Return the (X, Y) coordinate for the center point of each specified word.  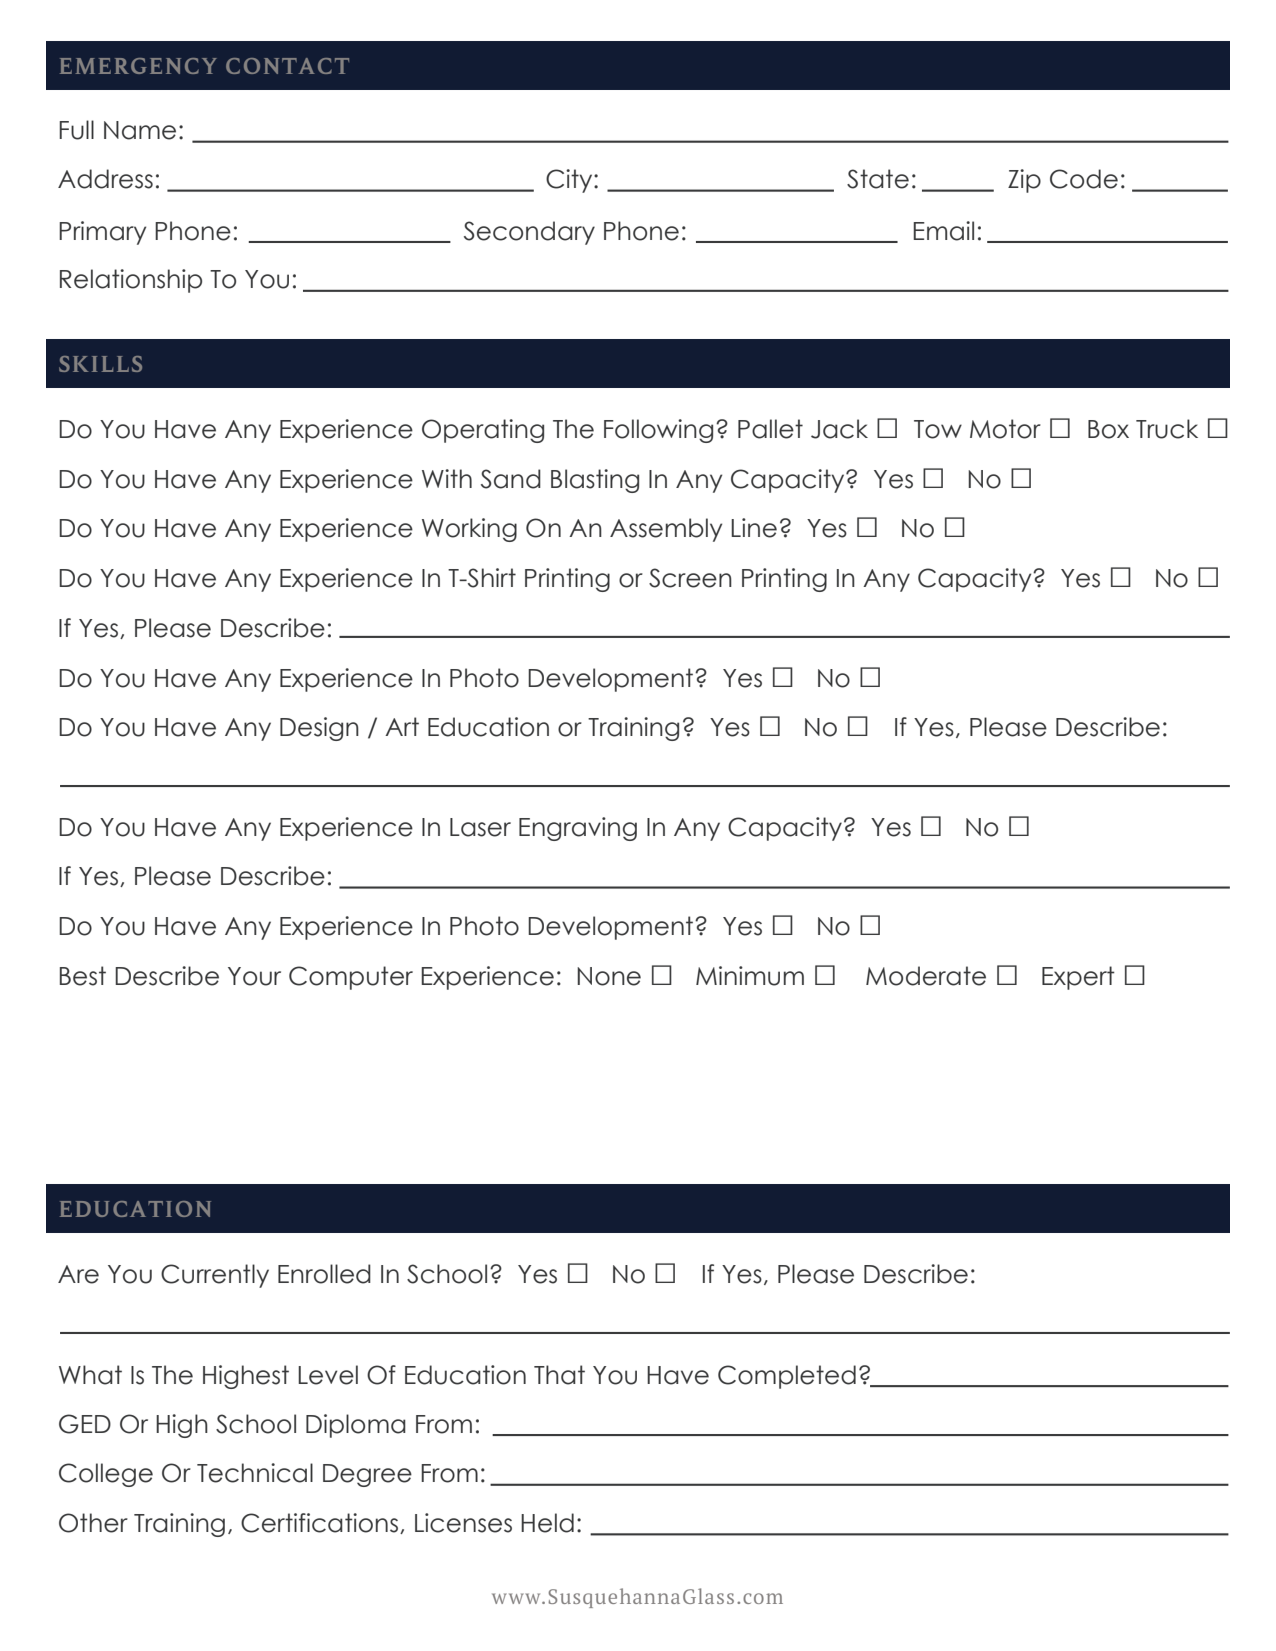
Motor (1005, 429)
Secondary (529, 233)
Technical (255, 1473)
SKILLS (100, 364)
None (609, 976)
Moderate (926, 976)
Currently (215, 1276)
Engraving (578, 829)
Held (547, 1523)
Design (319, 729)
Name (140, 130)
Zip (1024, 181)
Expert (1078, 978)
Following (658, 431)
